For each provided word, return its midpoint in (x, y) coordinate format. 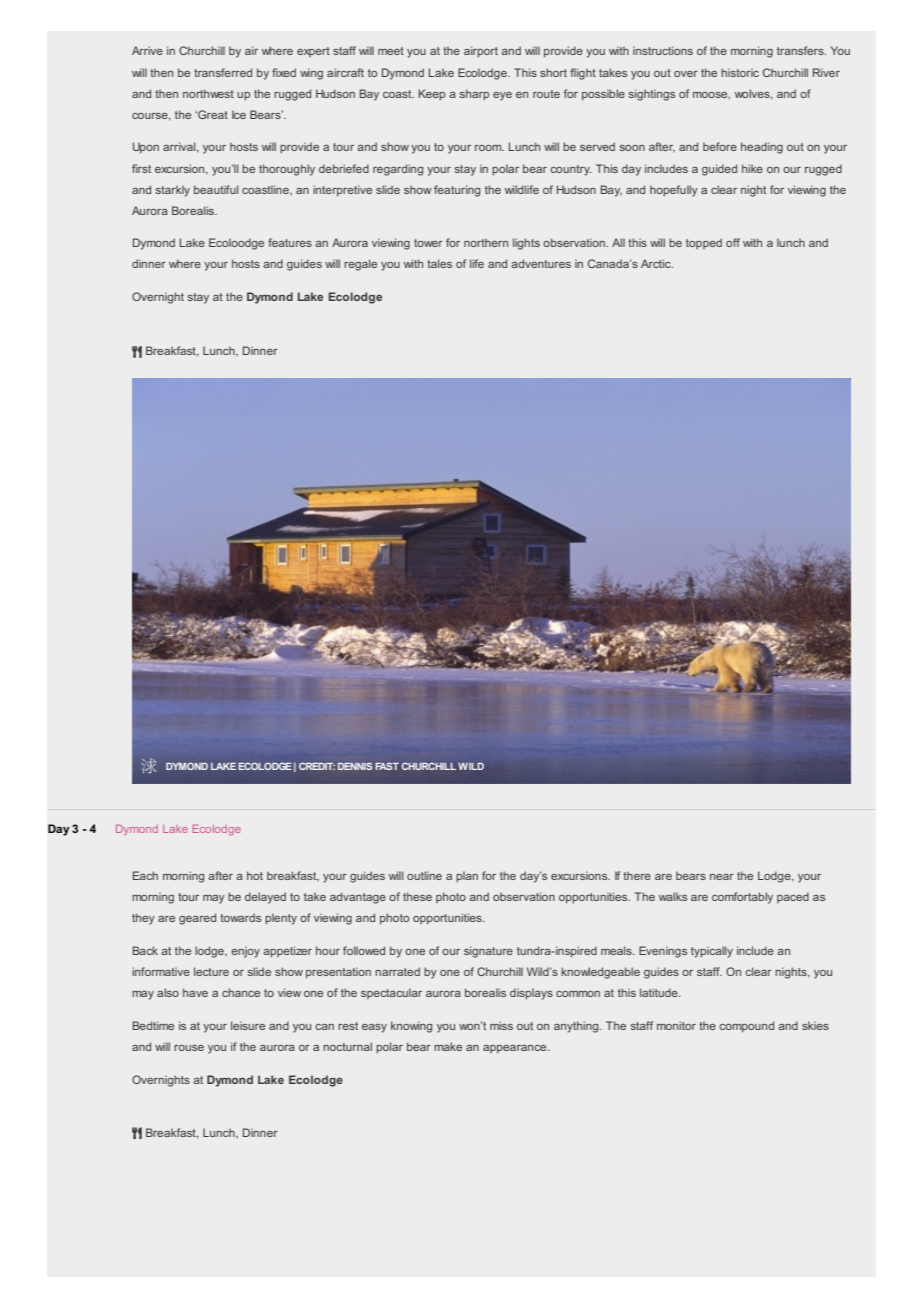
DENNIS (355, 766)
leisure (248, 1025)
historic (740, 72)
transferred (223, 72)
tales (439, 263)
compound (747, 1027)
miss (501, 1025)
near (722, 877)
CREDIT (317, 766)
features (290, 242)
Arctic (657, 263)
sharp (474, 95)
